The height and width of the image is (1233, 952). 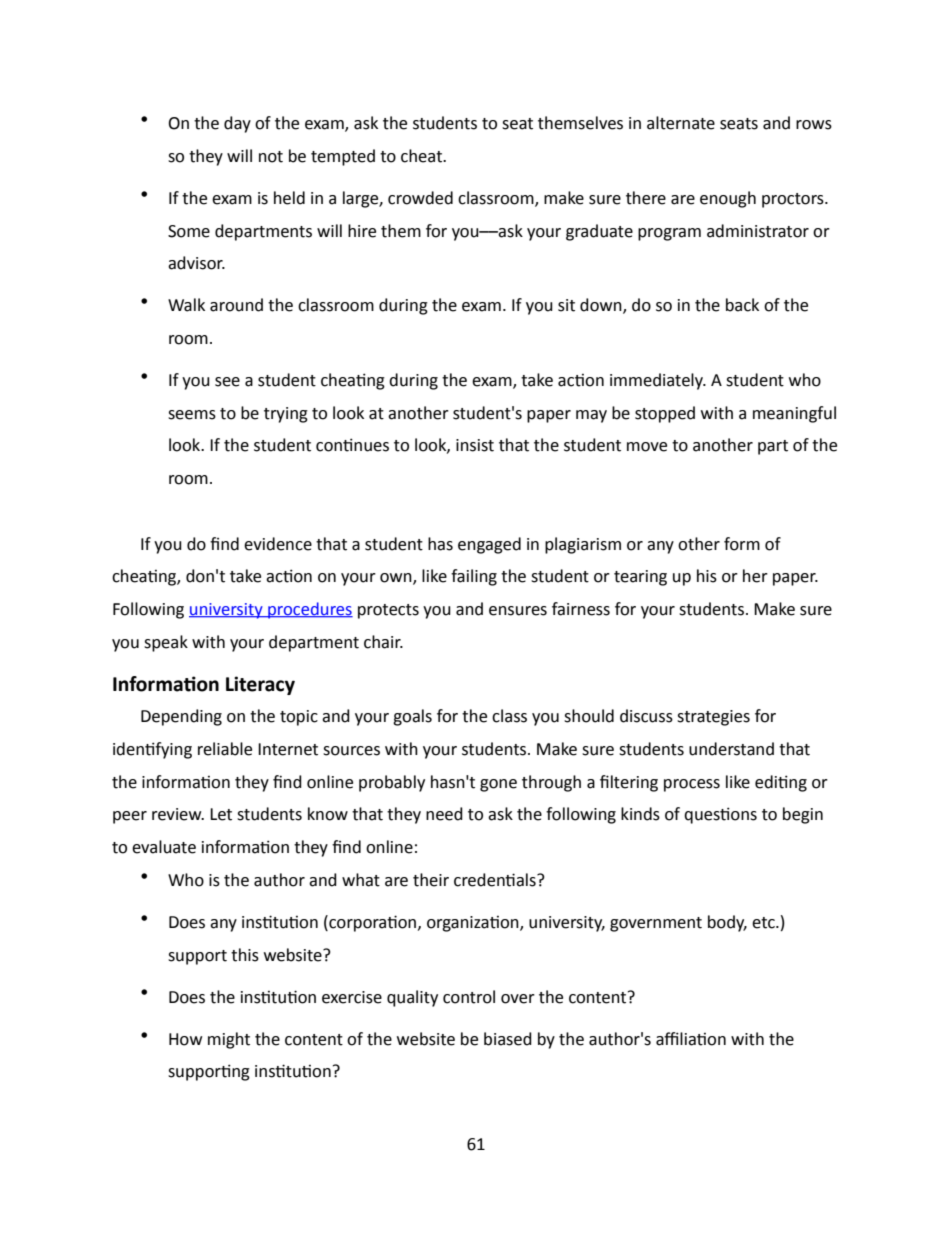 What do you see at coordinates (640, 578) in the image?
I see `tearing` at bounding box center [640, 578].
